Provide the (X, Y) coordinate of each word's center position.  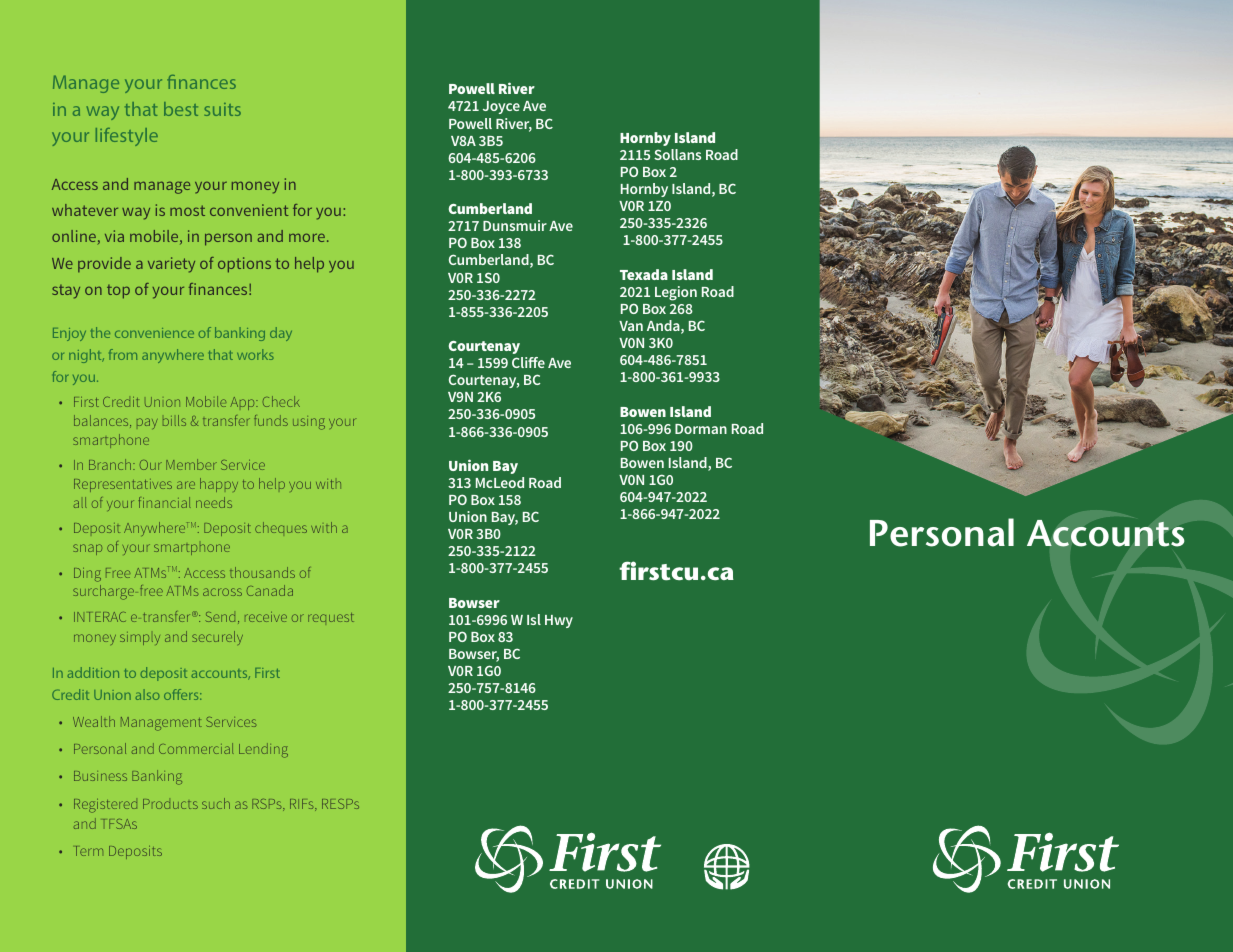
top (118, 292)
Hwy (559, 621)
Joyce (501, 107)
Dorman (701, 429)
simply (140, 638)
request (331, 617)
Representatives (123, 485)
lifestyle (127, 137)
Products (170, 804)
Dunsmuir (515, 225)
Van (631, 326)
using (309, 423)
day (281, 334)
